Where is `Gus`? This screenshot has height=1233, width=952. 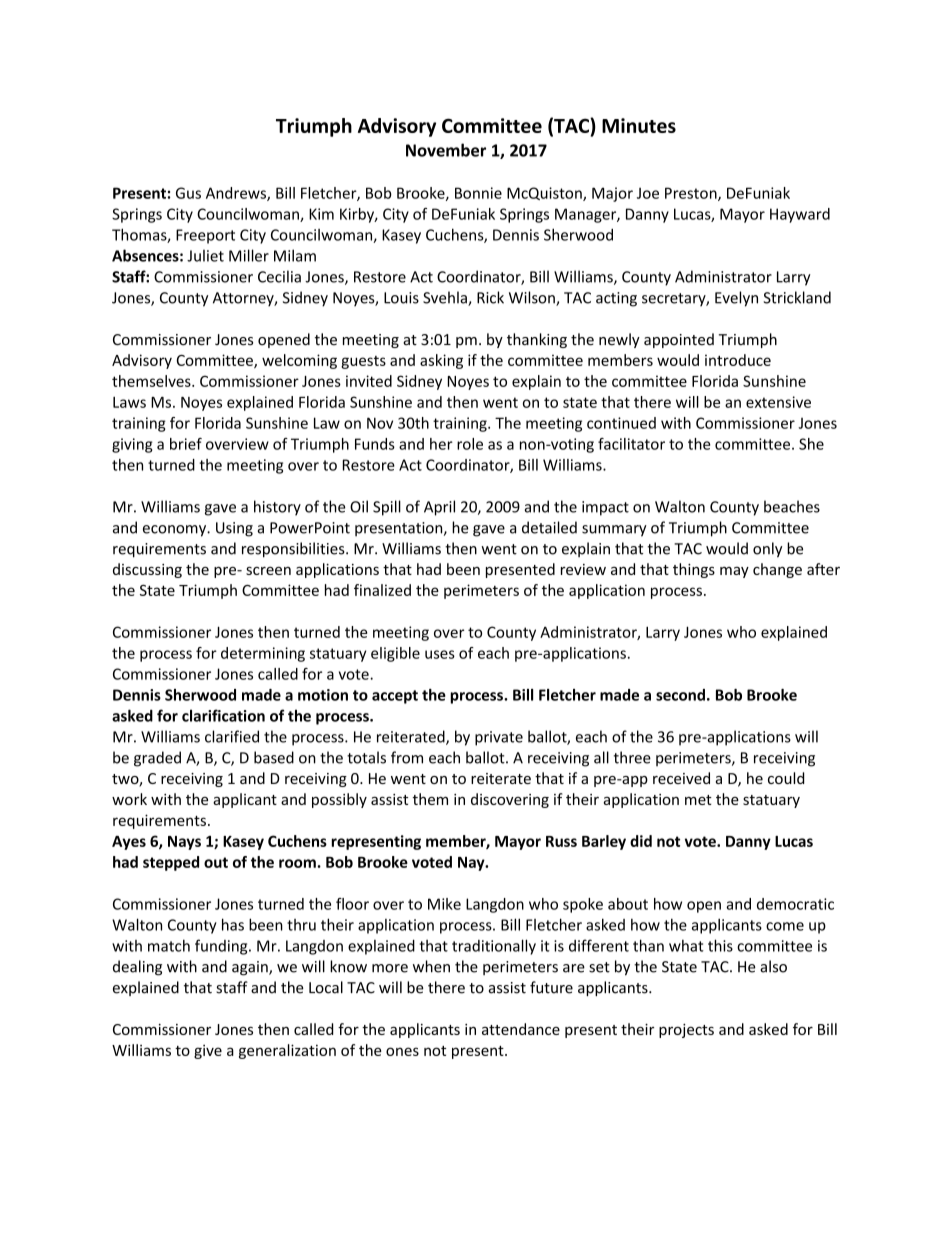
Gus is located at coordinates (188, 193).
